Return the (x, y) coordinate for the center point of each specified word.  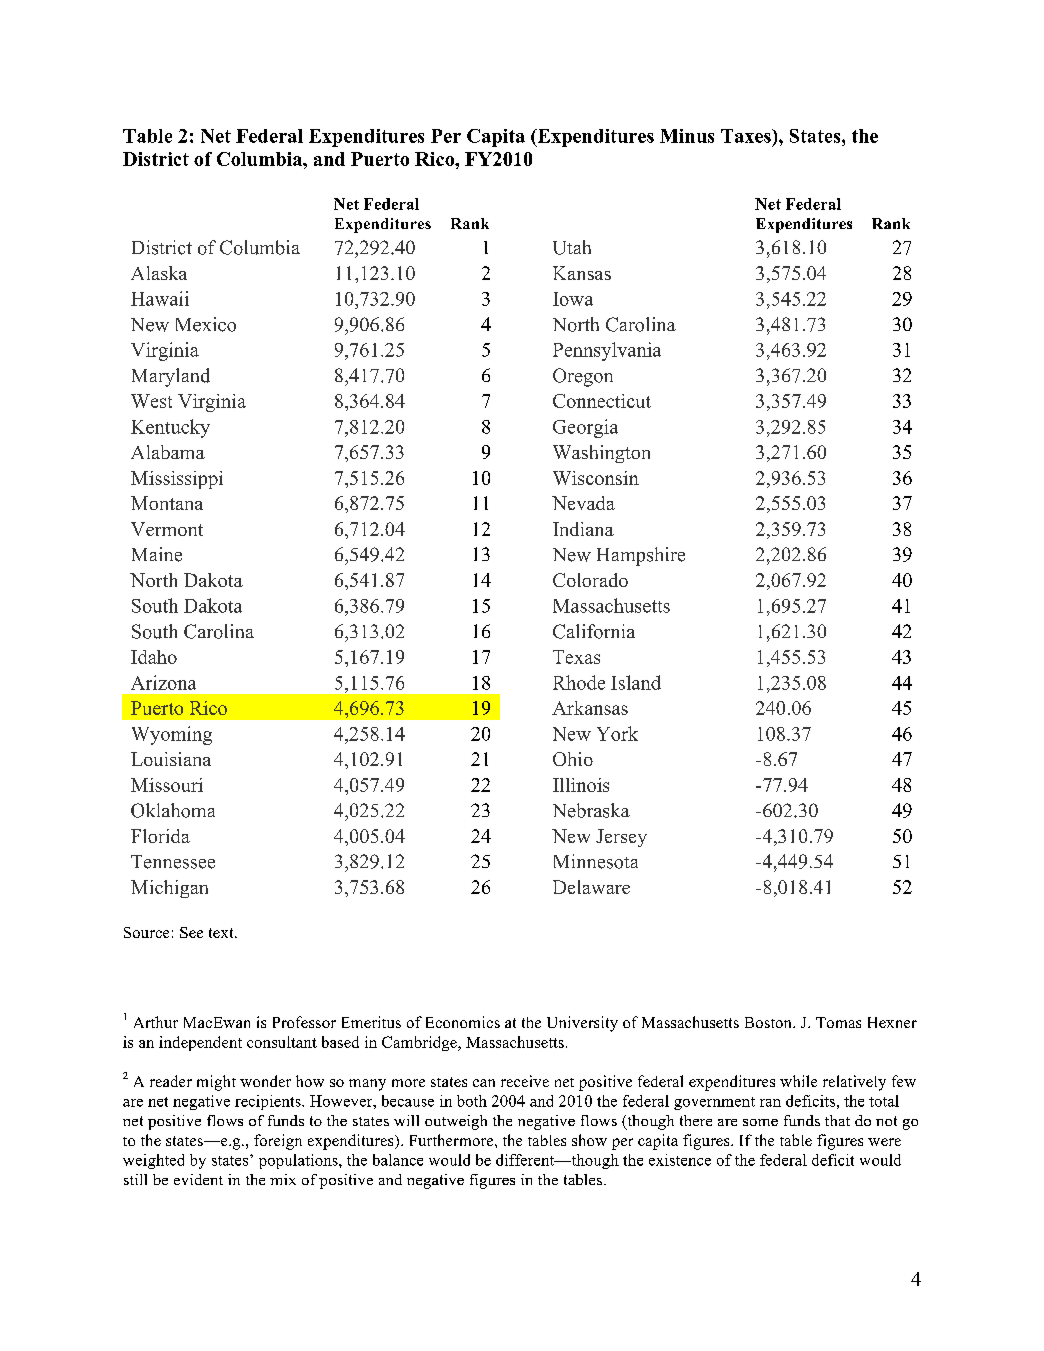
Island (636, 682)
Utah (572, 247)
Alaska (159, 273)
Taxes (747, 136)
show (589, 1140)
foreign (278, 1142)
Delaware (591, 887)
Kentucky (170, 428)
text (222, 933)
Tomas (838, 1022)
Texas (576, 657)
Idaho (154, 657)
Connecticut (602, 401)
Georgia (585, 428)
